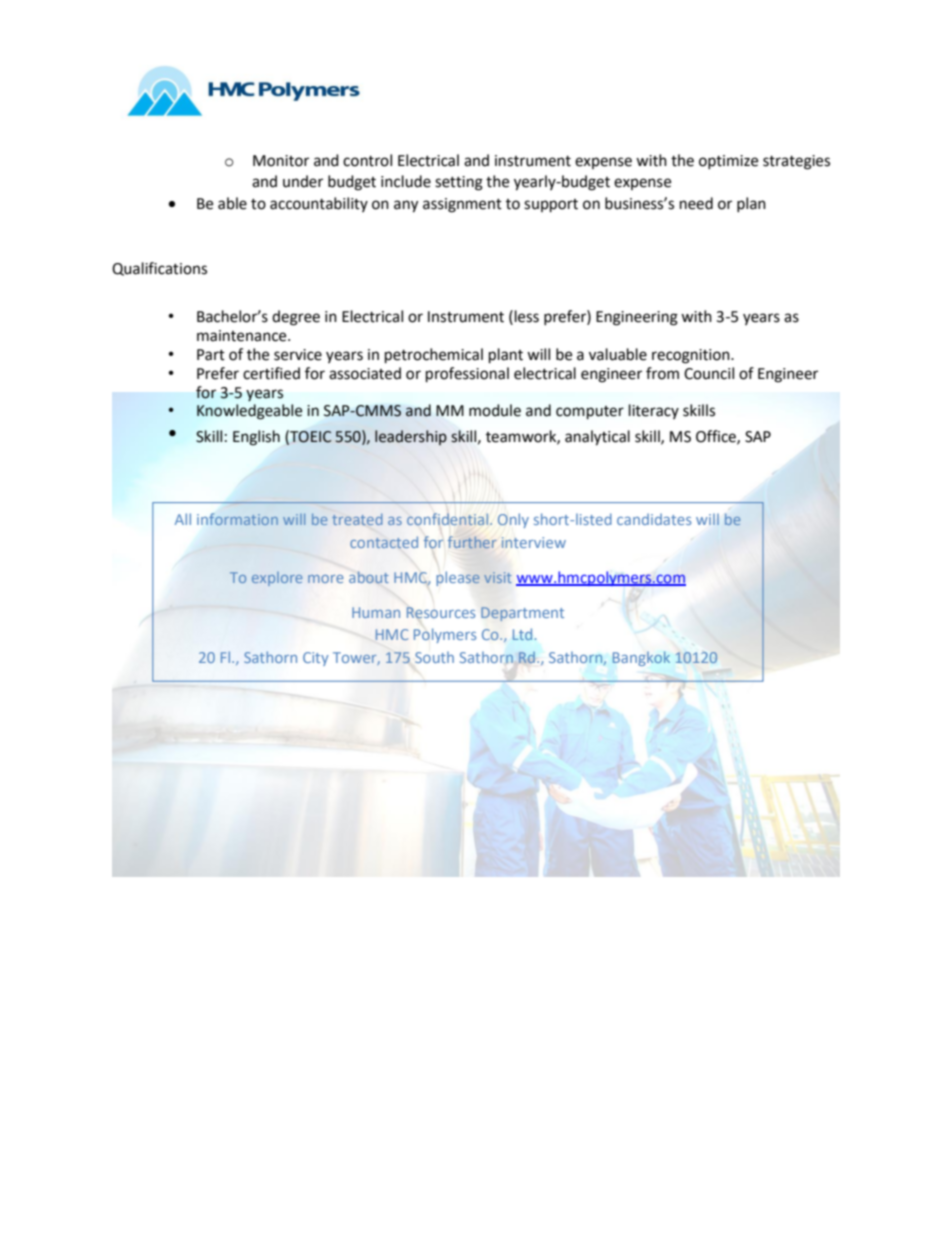  What do you see at coordinates (316, 659) in the screenshot?
I see `City` at bounding box center [316, 659].
